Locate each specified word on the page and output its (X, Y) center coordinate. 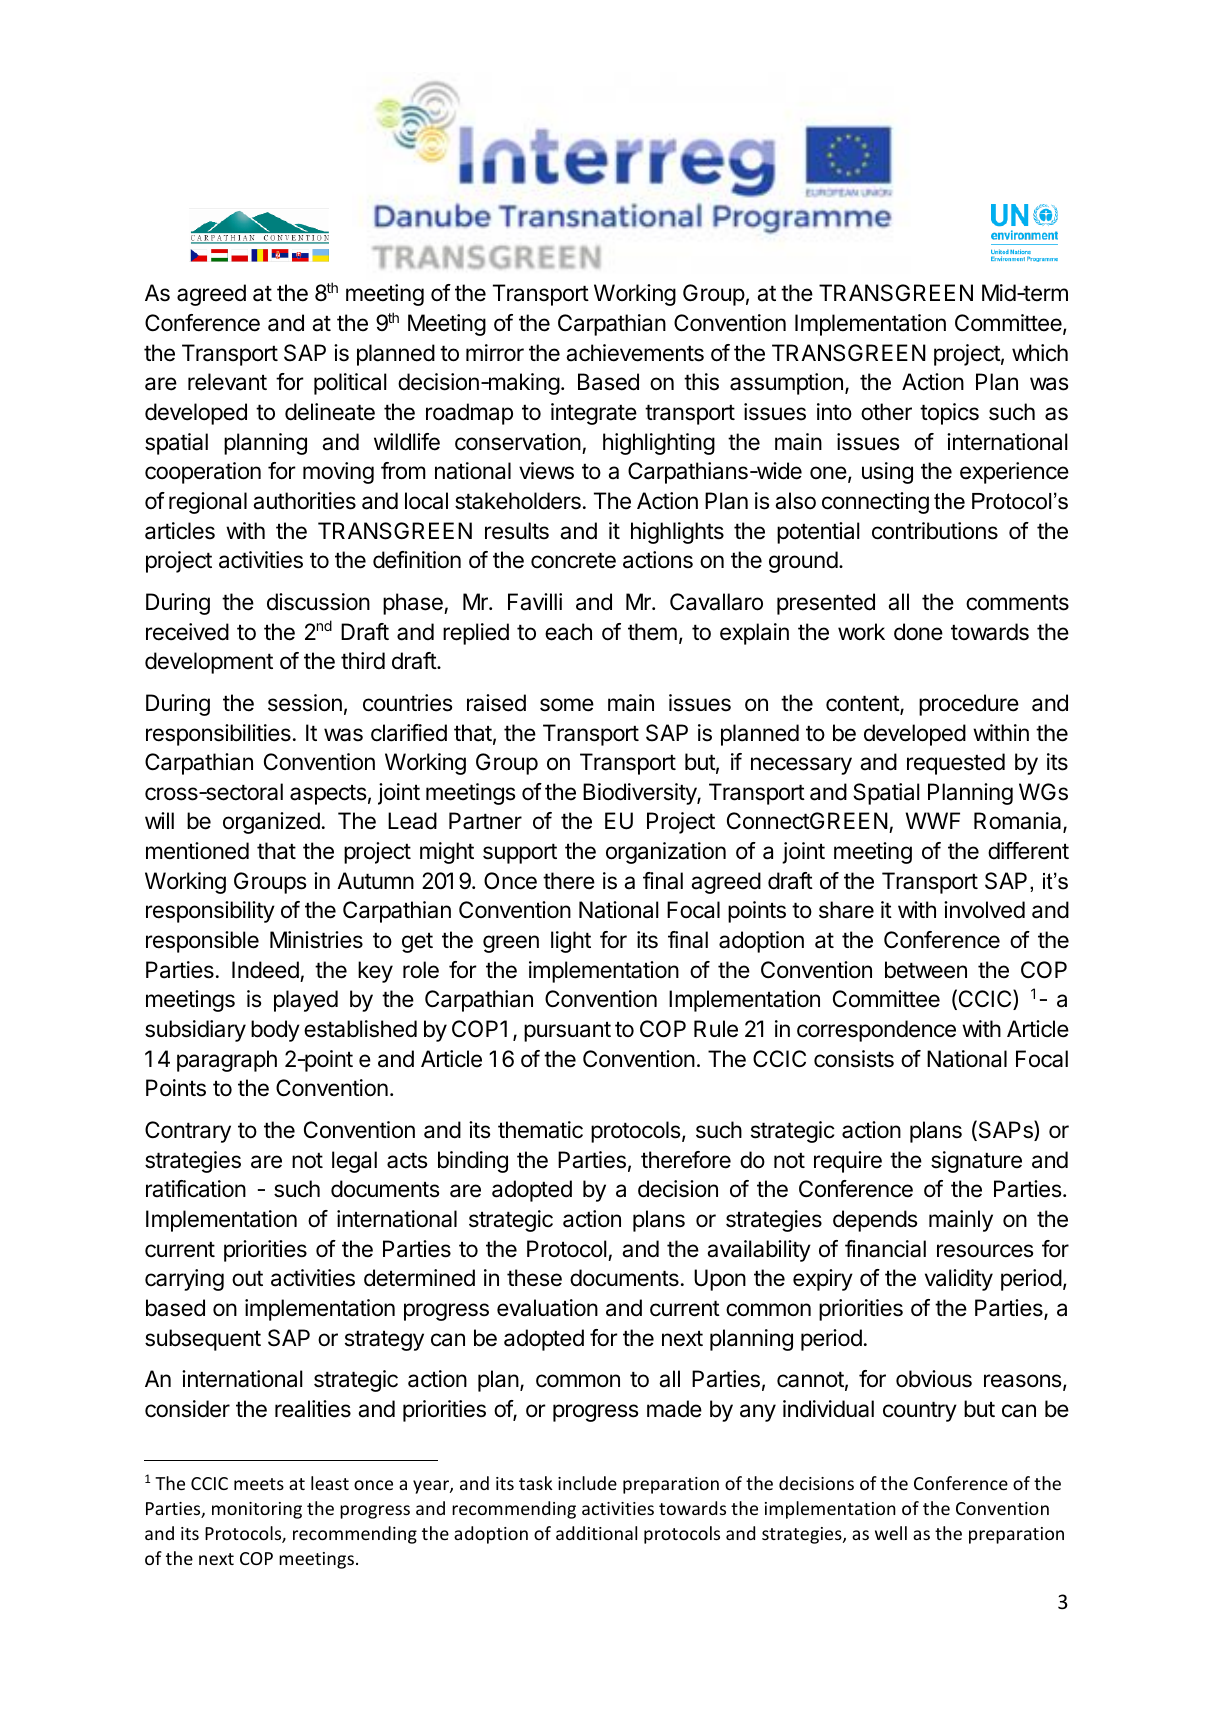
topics (949, 414)
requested (956, 764)
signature (976, 1162)
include (587, 1483)
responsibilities (218, 735)
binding (473, 1162)
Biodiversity (640, 794)
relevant (227, 382)
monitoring (257, 1510)
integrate (594, 414)
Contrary (188, 1132)
